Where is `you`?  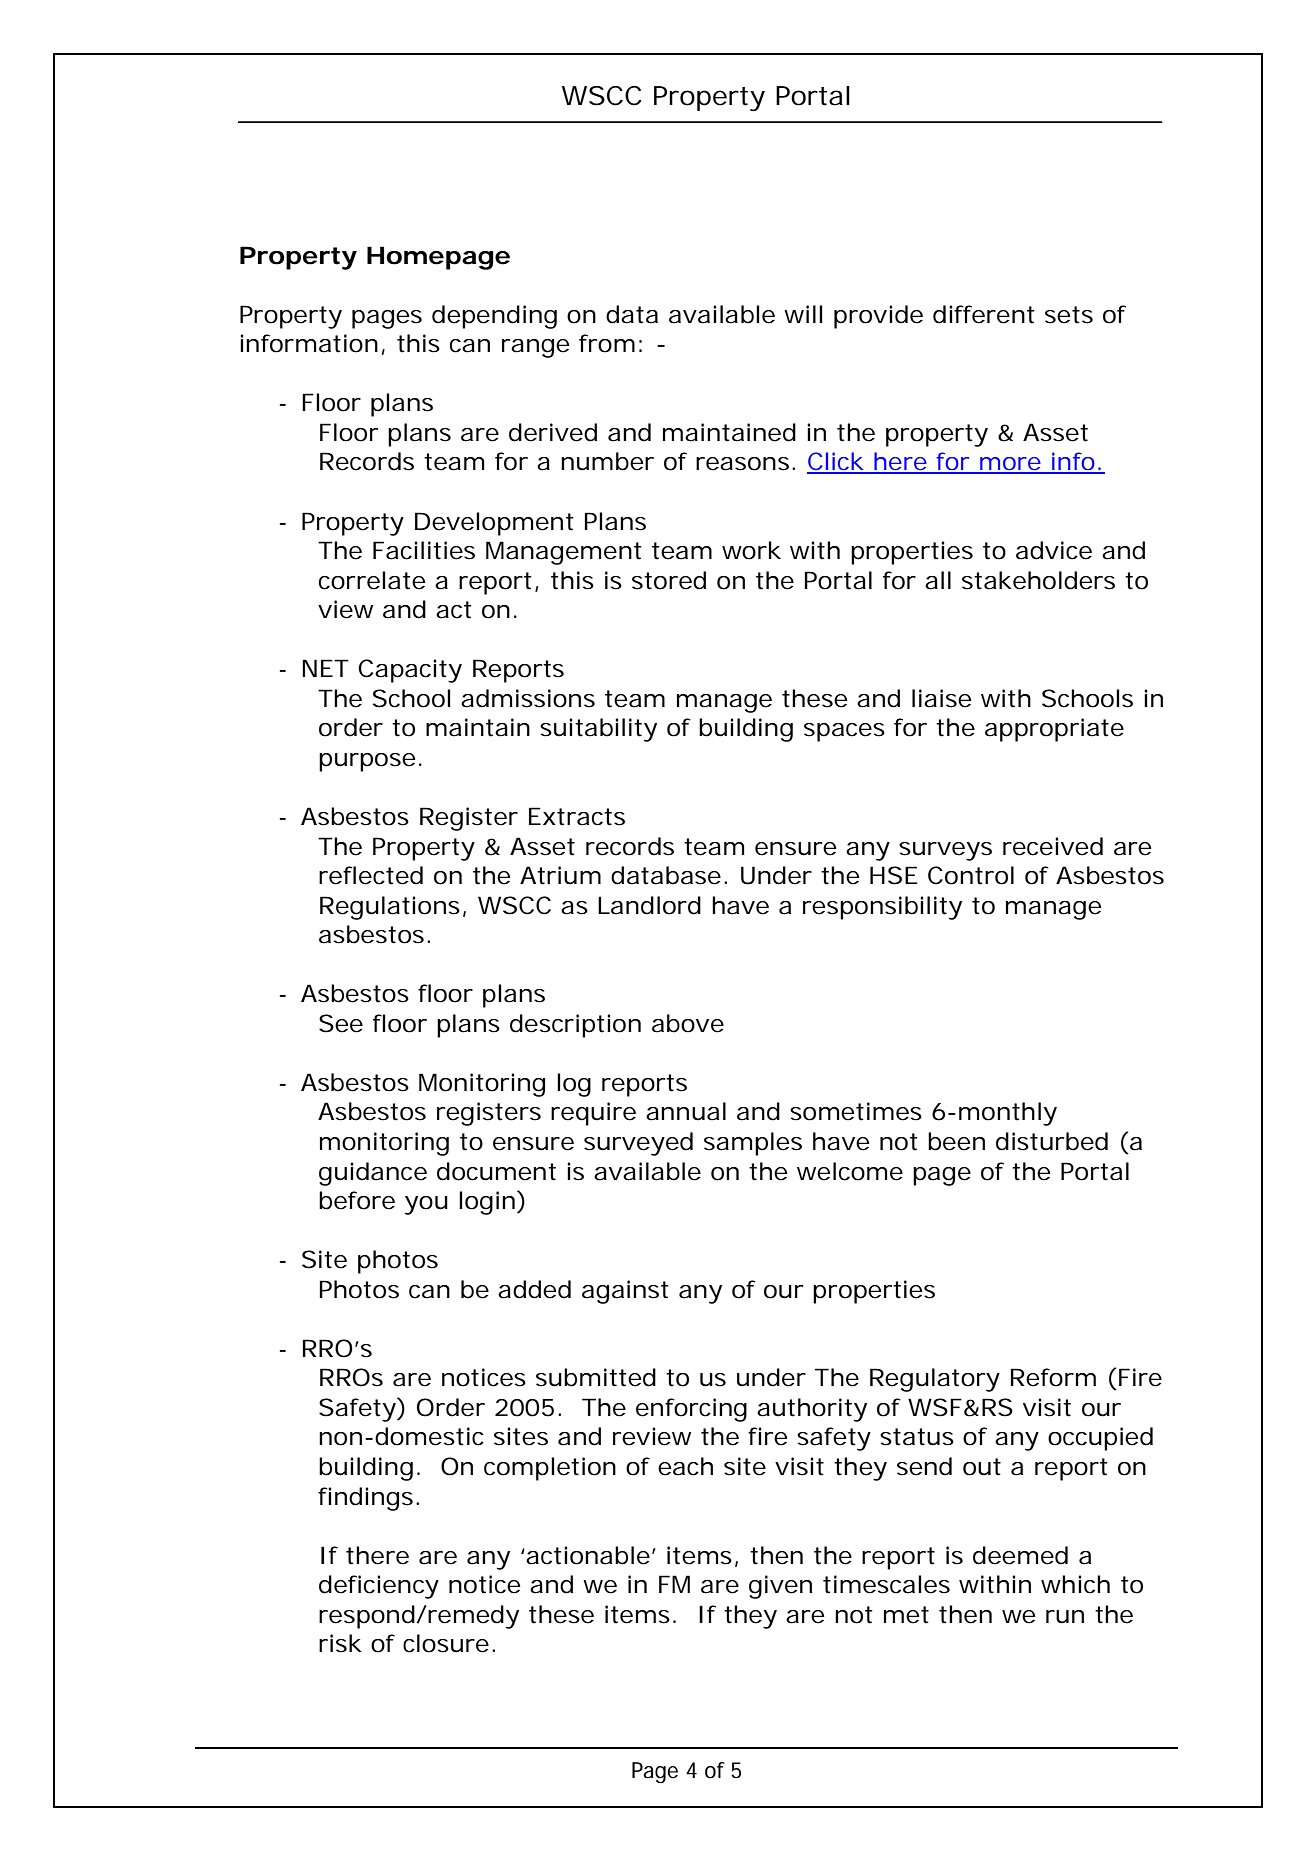 you is located at coordinates (426, 1205).
